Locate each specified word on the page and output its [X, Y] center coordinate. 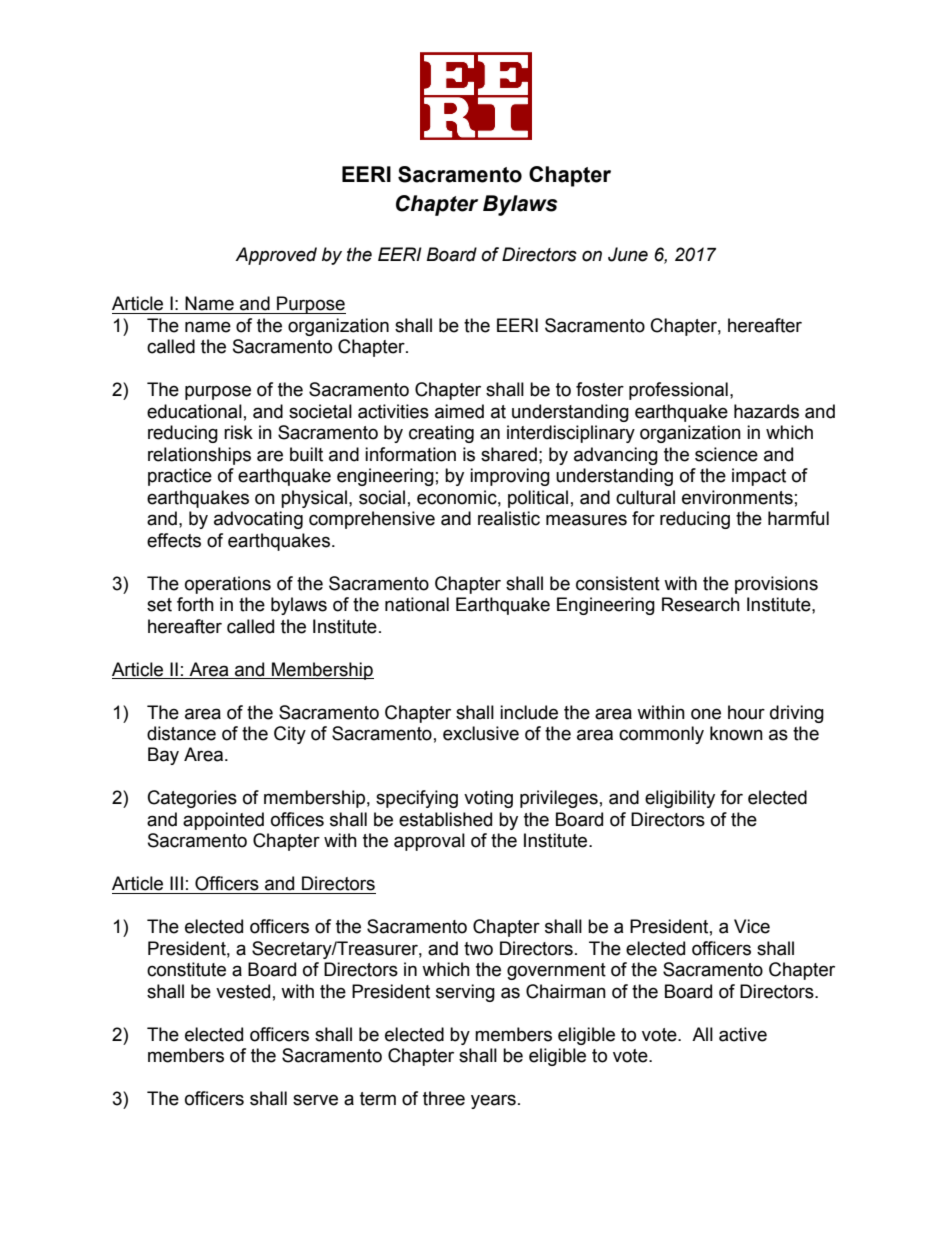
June [628, 254]
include [529, 712]
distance [181, 733]
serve [315, 1100]
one [706, 714]
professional [678, 391]
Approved [276, 256]
